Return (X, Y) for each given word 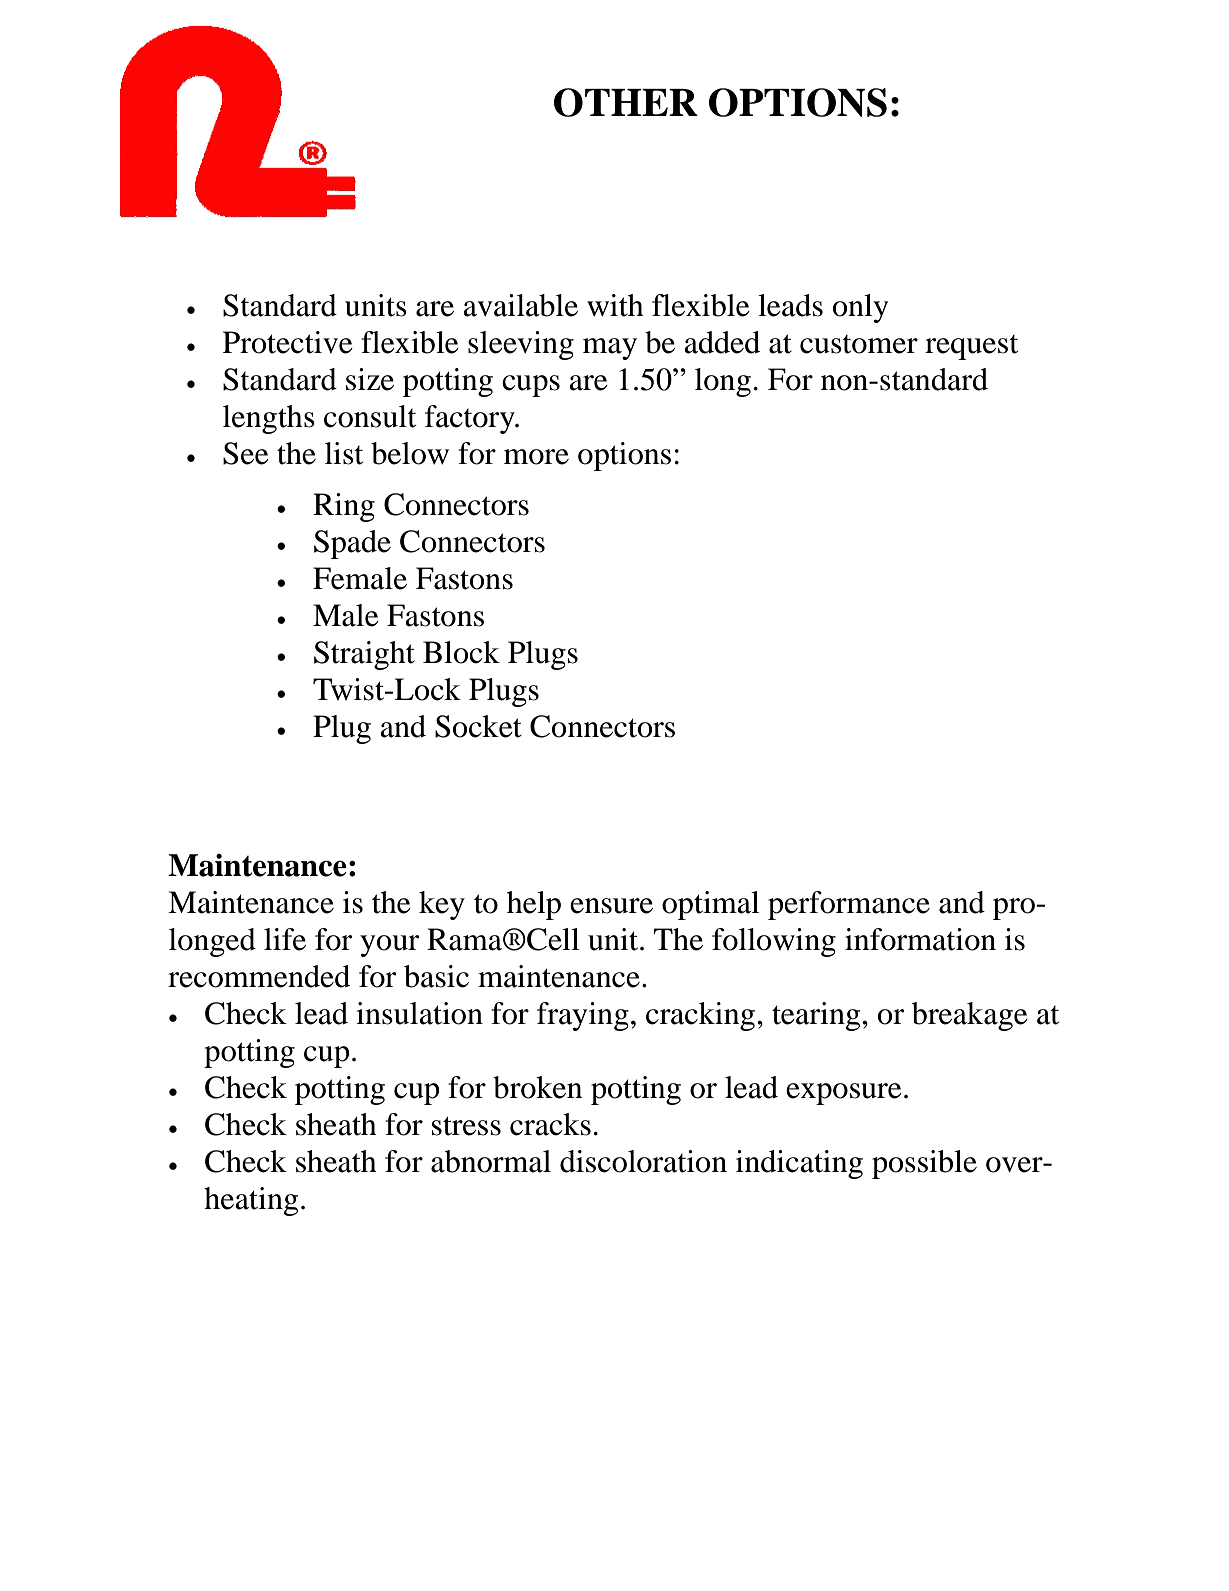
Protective (288, 342)
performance (849, 905)
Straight (364, 655)
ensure (611, 906)
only (860, 308)
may (610, 349)
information (920, 939)
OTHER (626, 102)
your (389, 946)
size (370, 379)
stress (466, 1126)
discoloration (643, 1161)
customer (859, 344)
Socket (478, 726)
